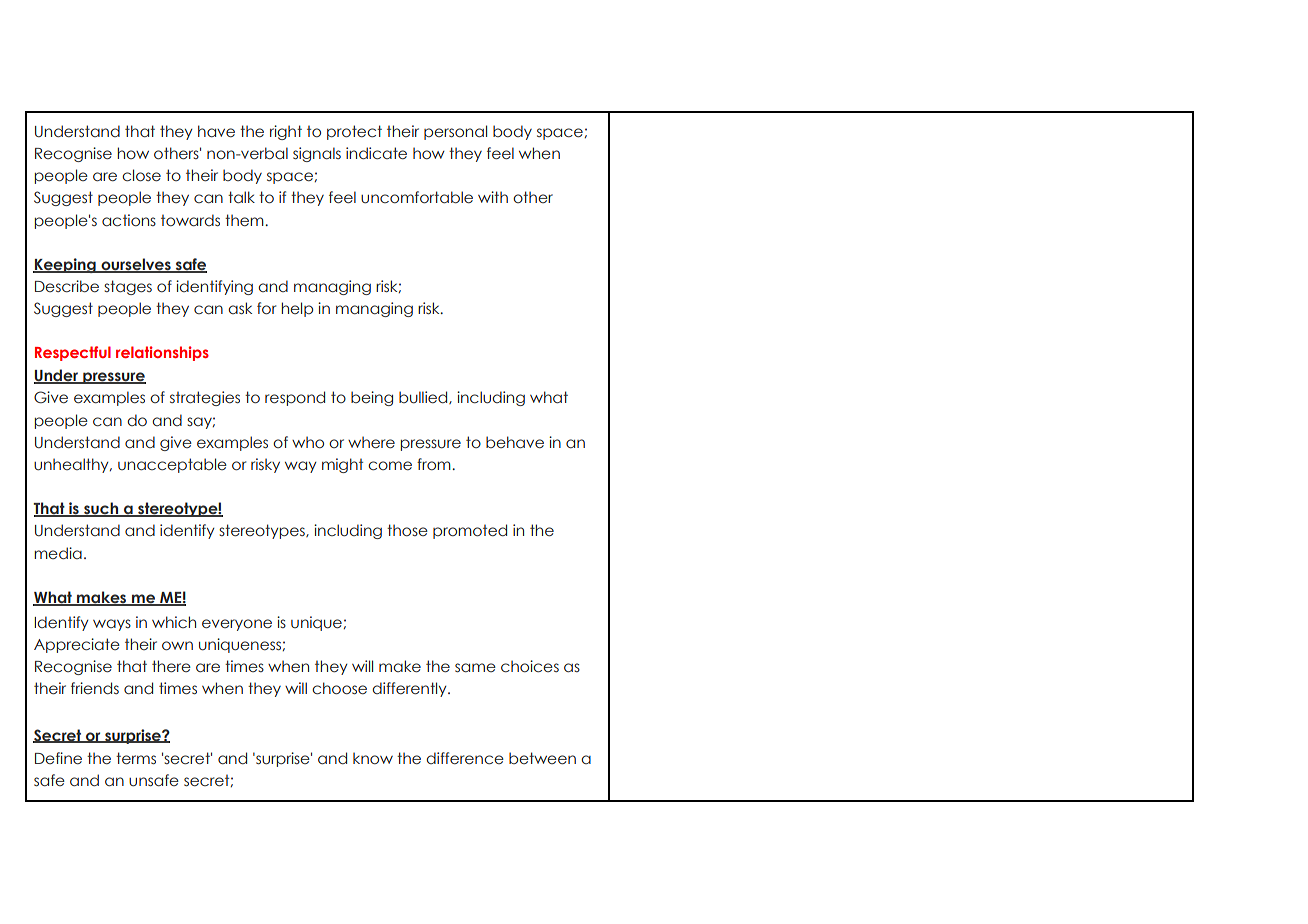 This image has width=1308, height=924. What do you see at coordinates (172, 465) in the image?
I see `unacceptable` at bounding box center [172, 465].
